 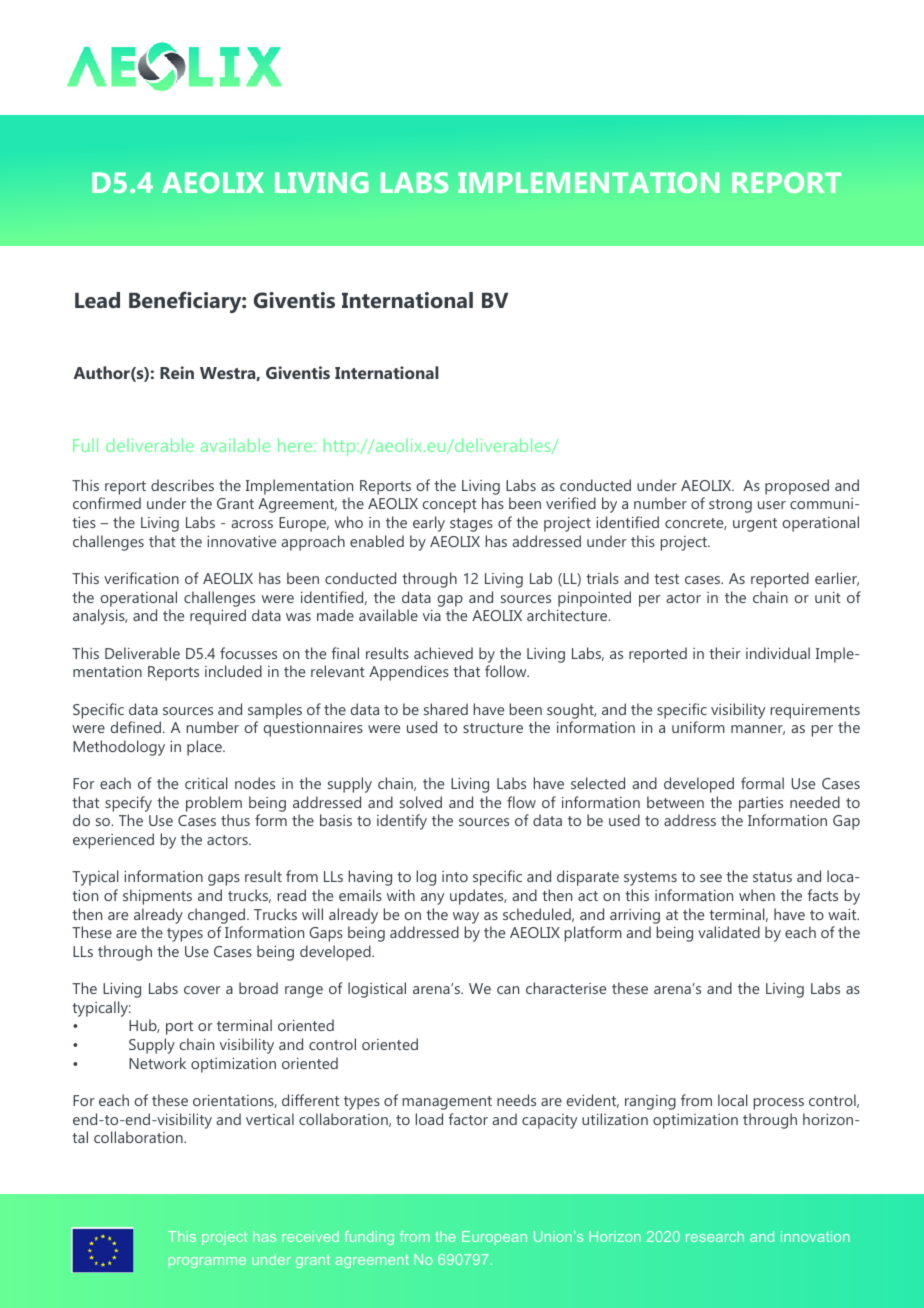 I want to click on Network, so click(x=157, y=1063).
